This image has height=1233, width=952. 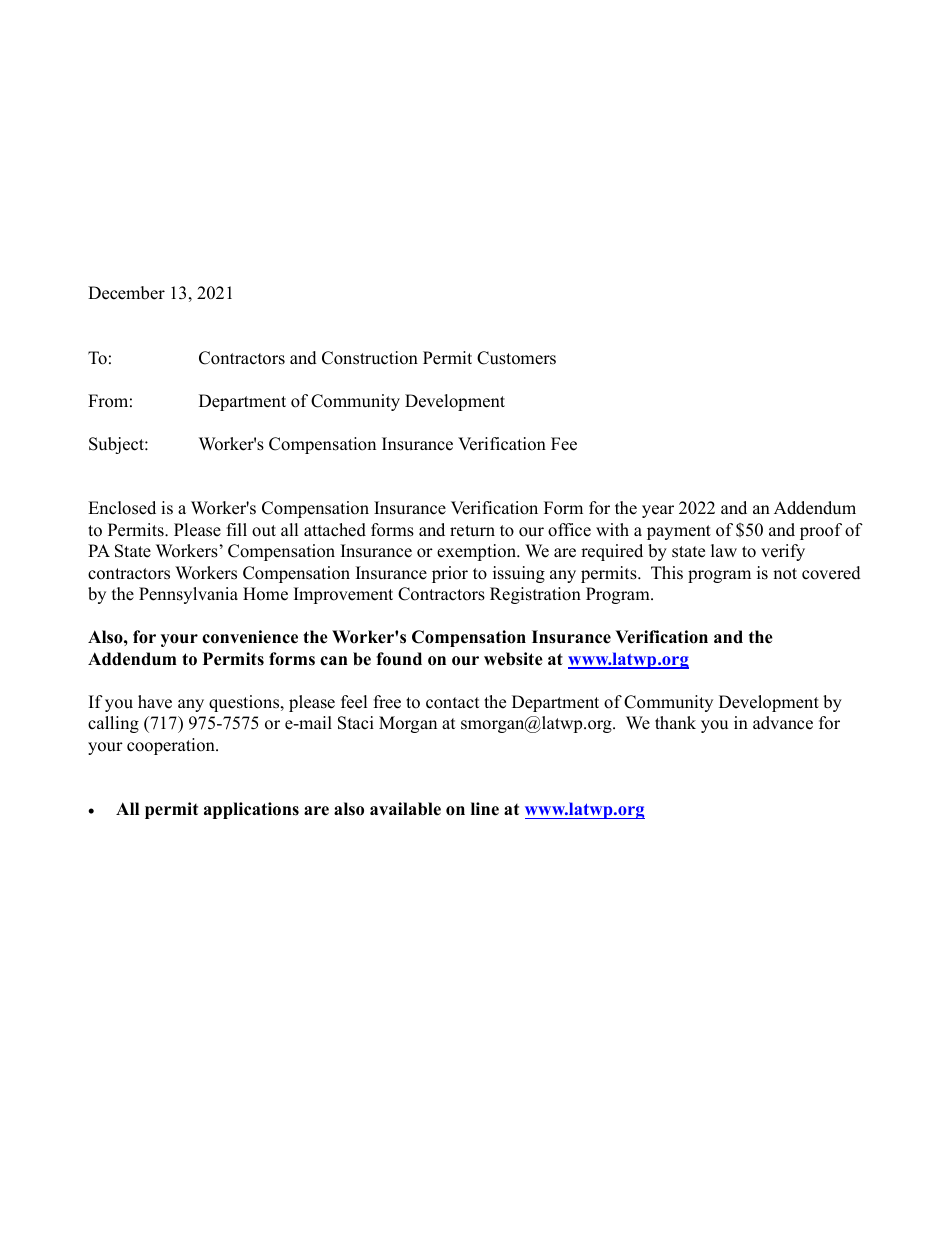 I want to click on Customers, so click(x=516, y=358).
